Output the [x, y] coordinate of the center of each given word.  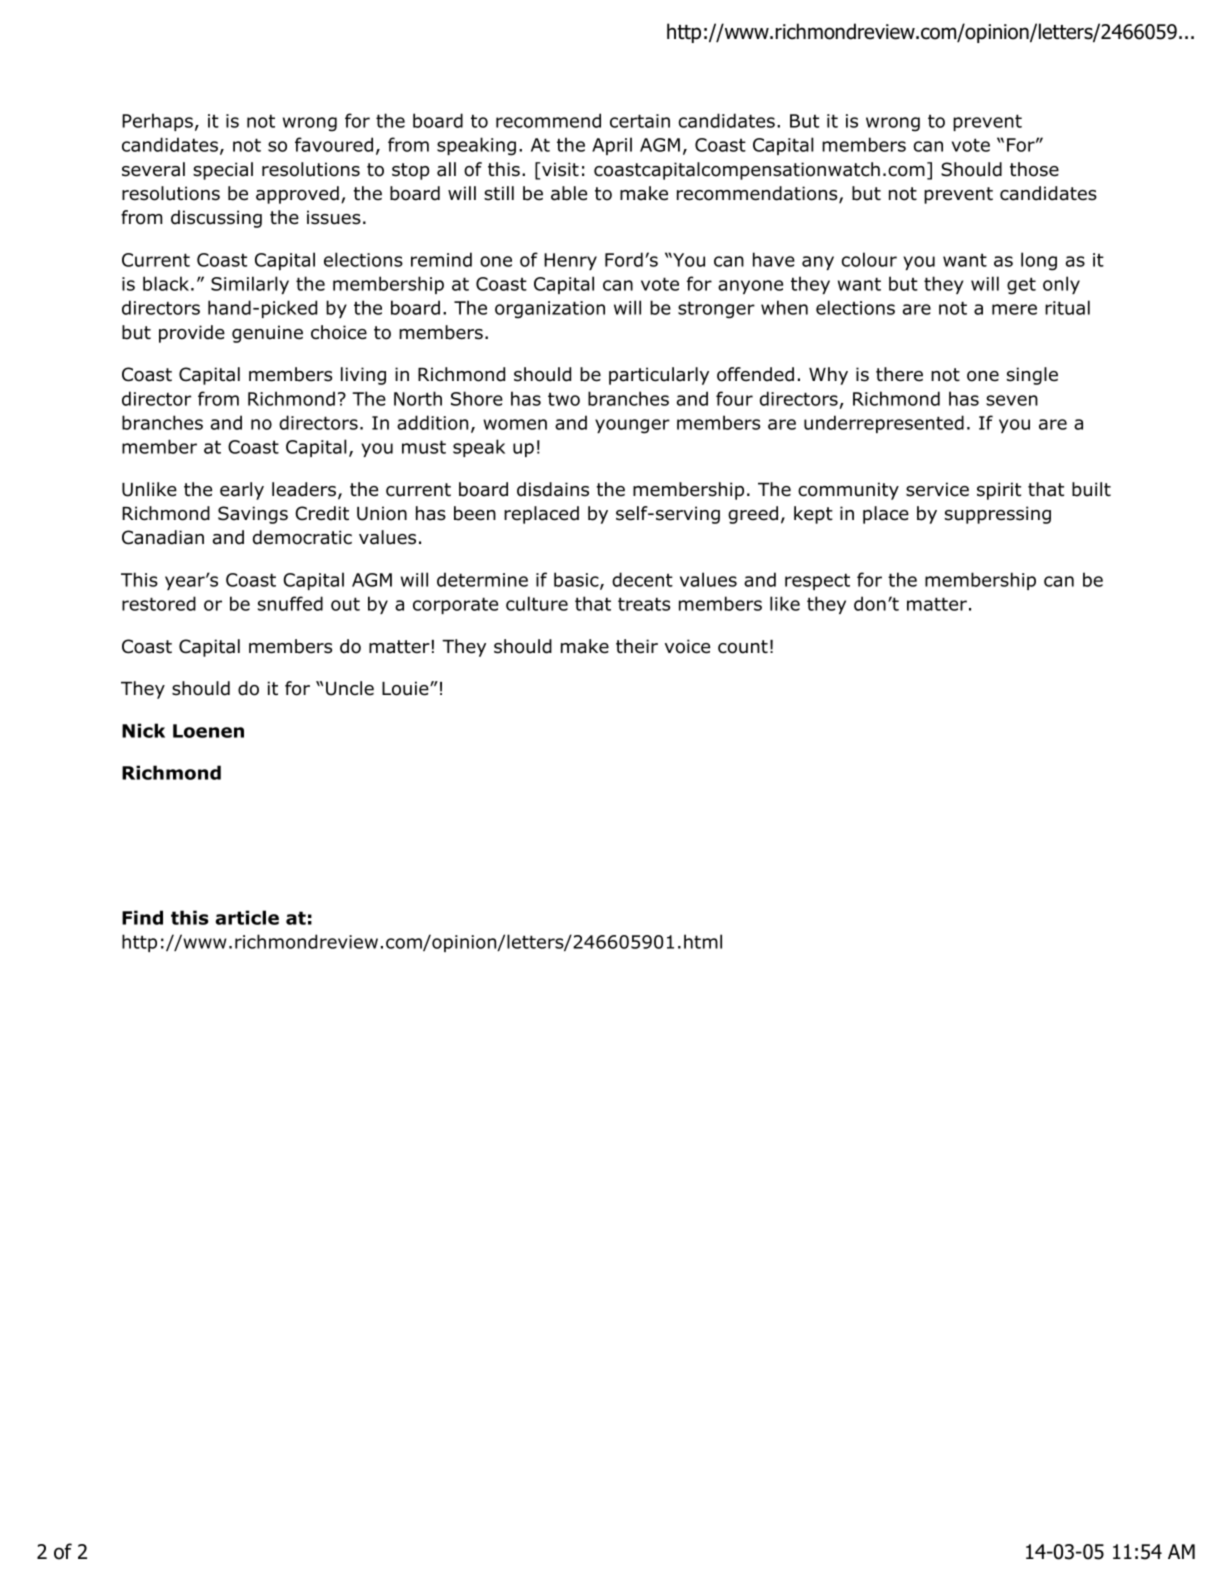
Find [142, 917]
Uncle [350, 688]
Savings [253, 515]
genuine [267, 334]
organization [550, 310]
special [223, 171]
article [247, 917]
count [743, 647]
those [1034, 169]
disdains [553, 489]
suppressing [998, 515]
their [637, 646]
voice [687, 646]
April [612, 146]
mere [1014, 309]
